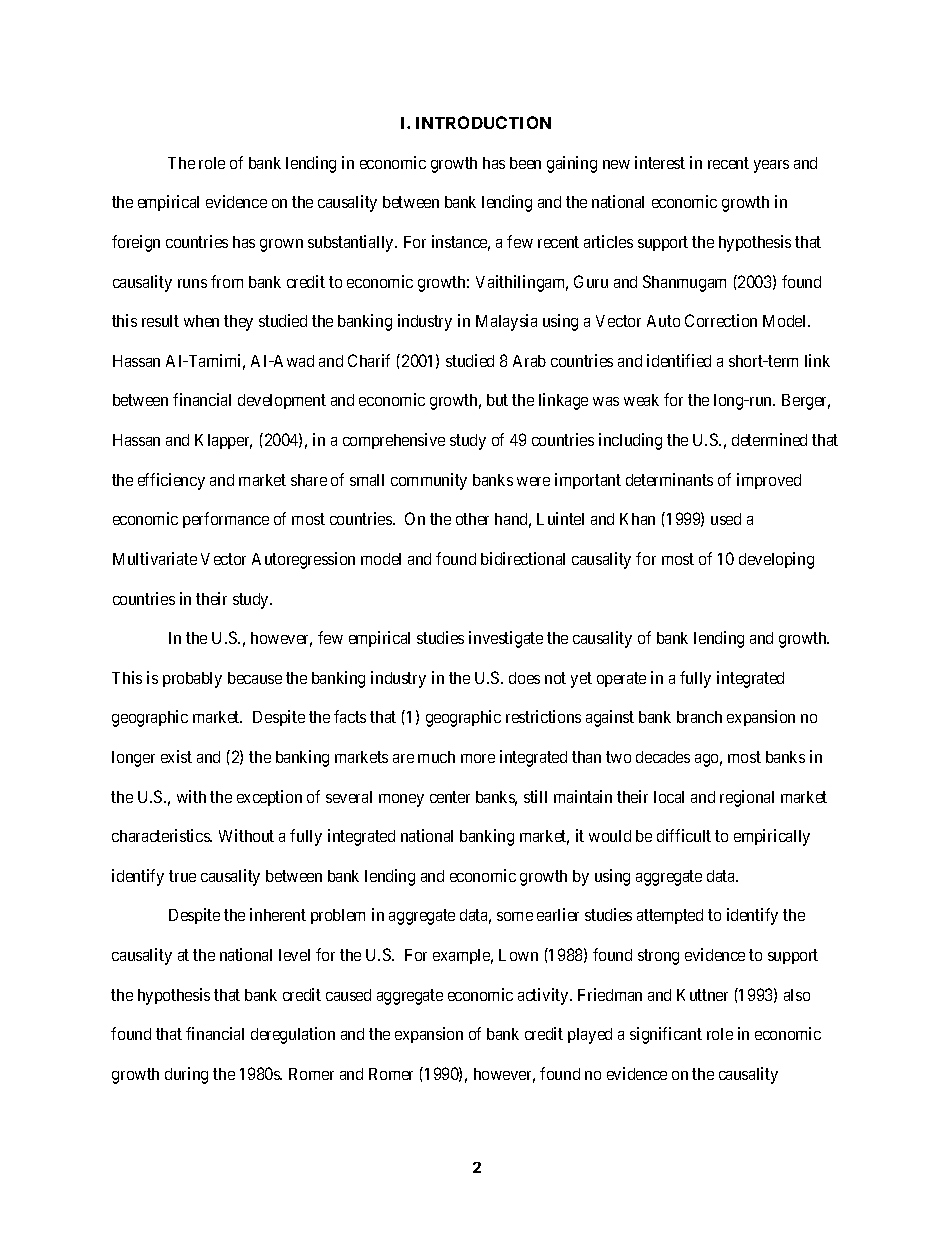 The width and height of the screenshot is (952, 1233). I want to click on during, so click(186, 1075).
